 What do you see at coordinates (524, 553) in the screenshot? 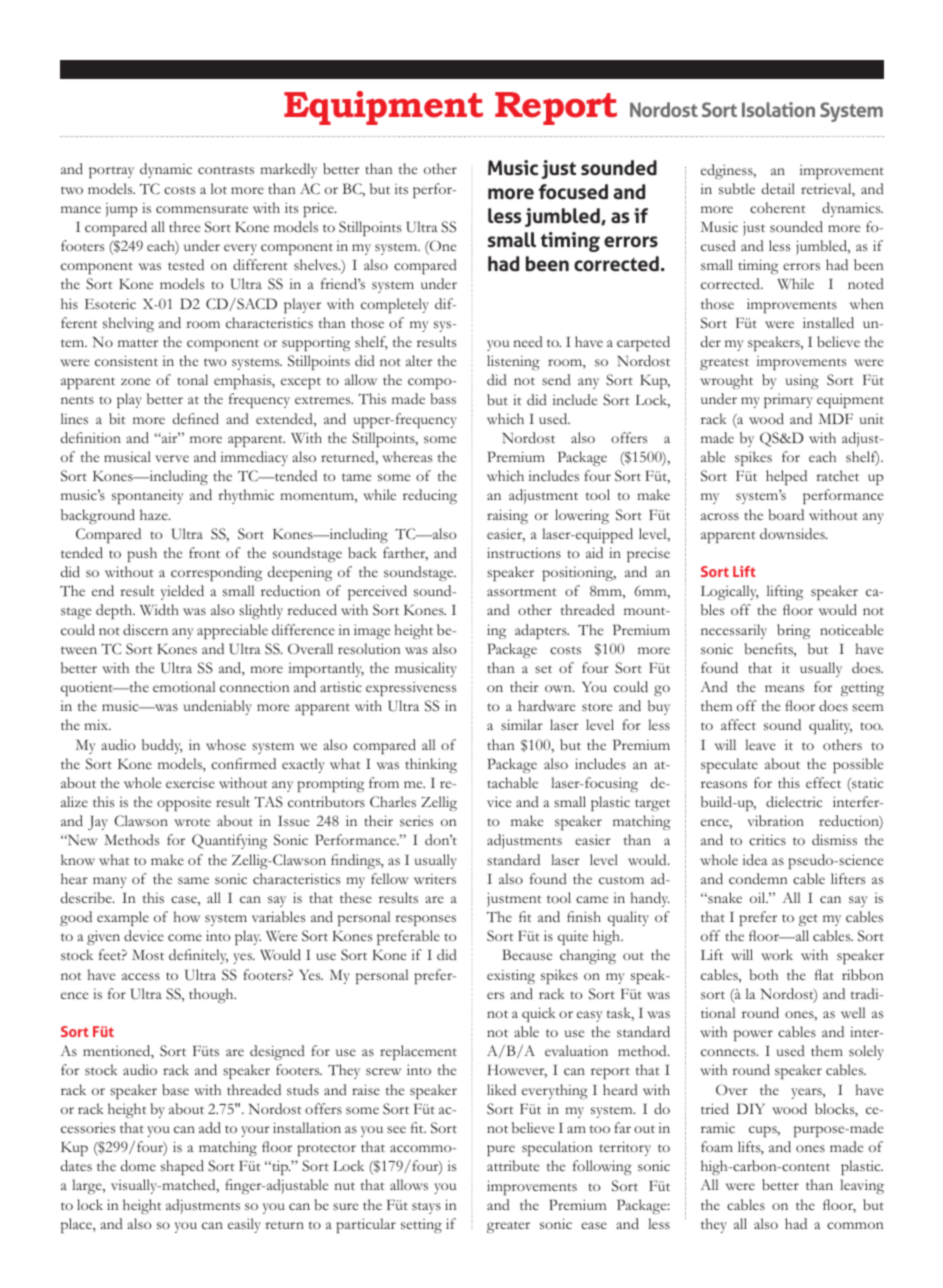
I see `instructions` at bounding box center [524, 553].
